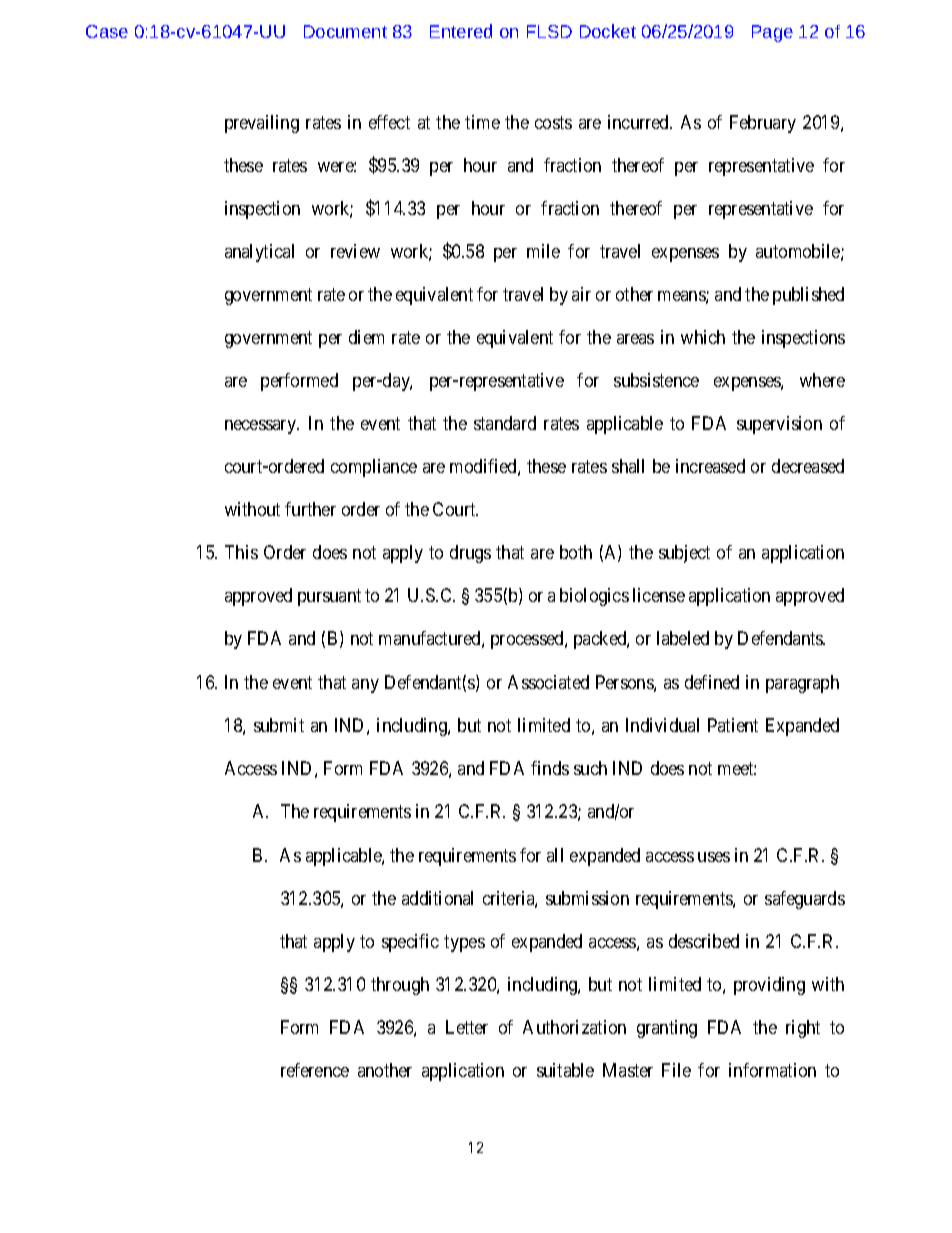 The height and width of the screenshot is (1233, 952). What do you see at coordinates (279, 725) in the screenshot?
I see `submit` at bounding box center [279, 725].
